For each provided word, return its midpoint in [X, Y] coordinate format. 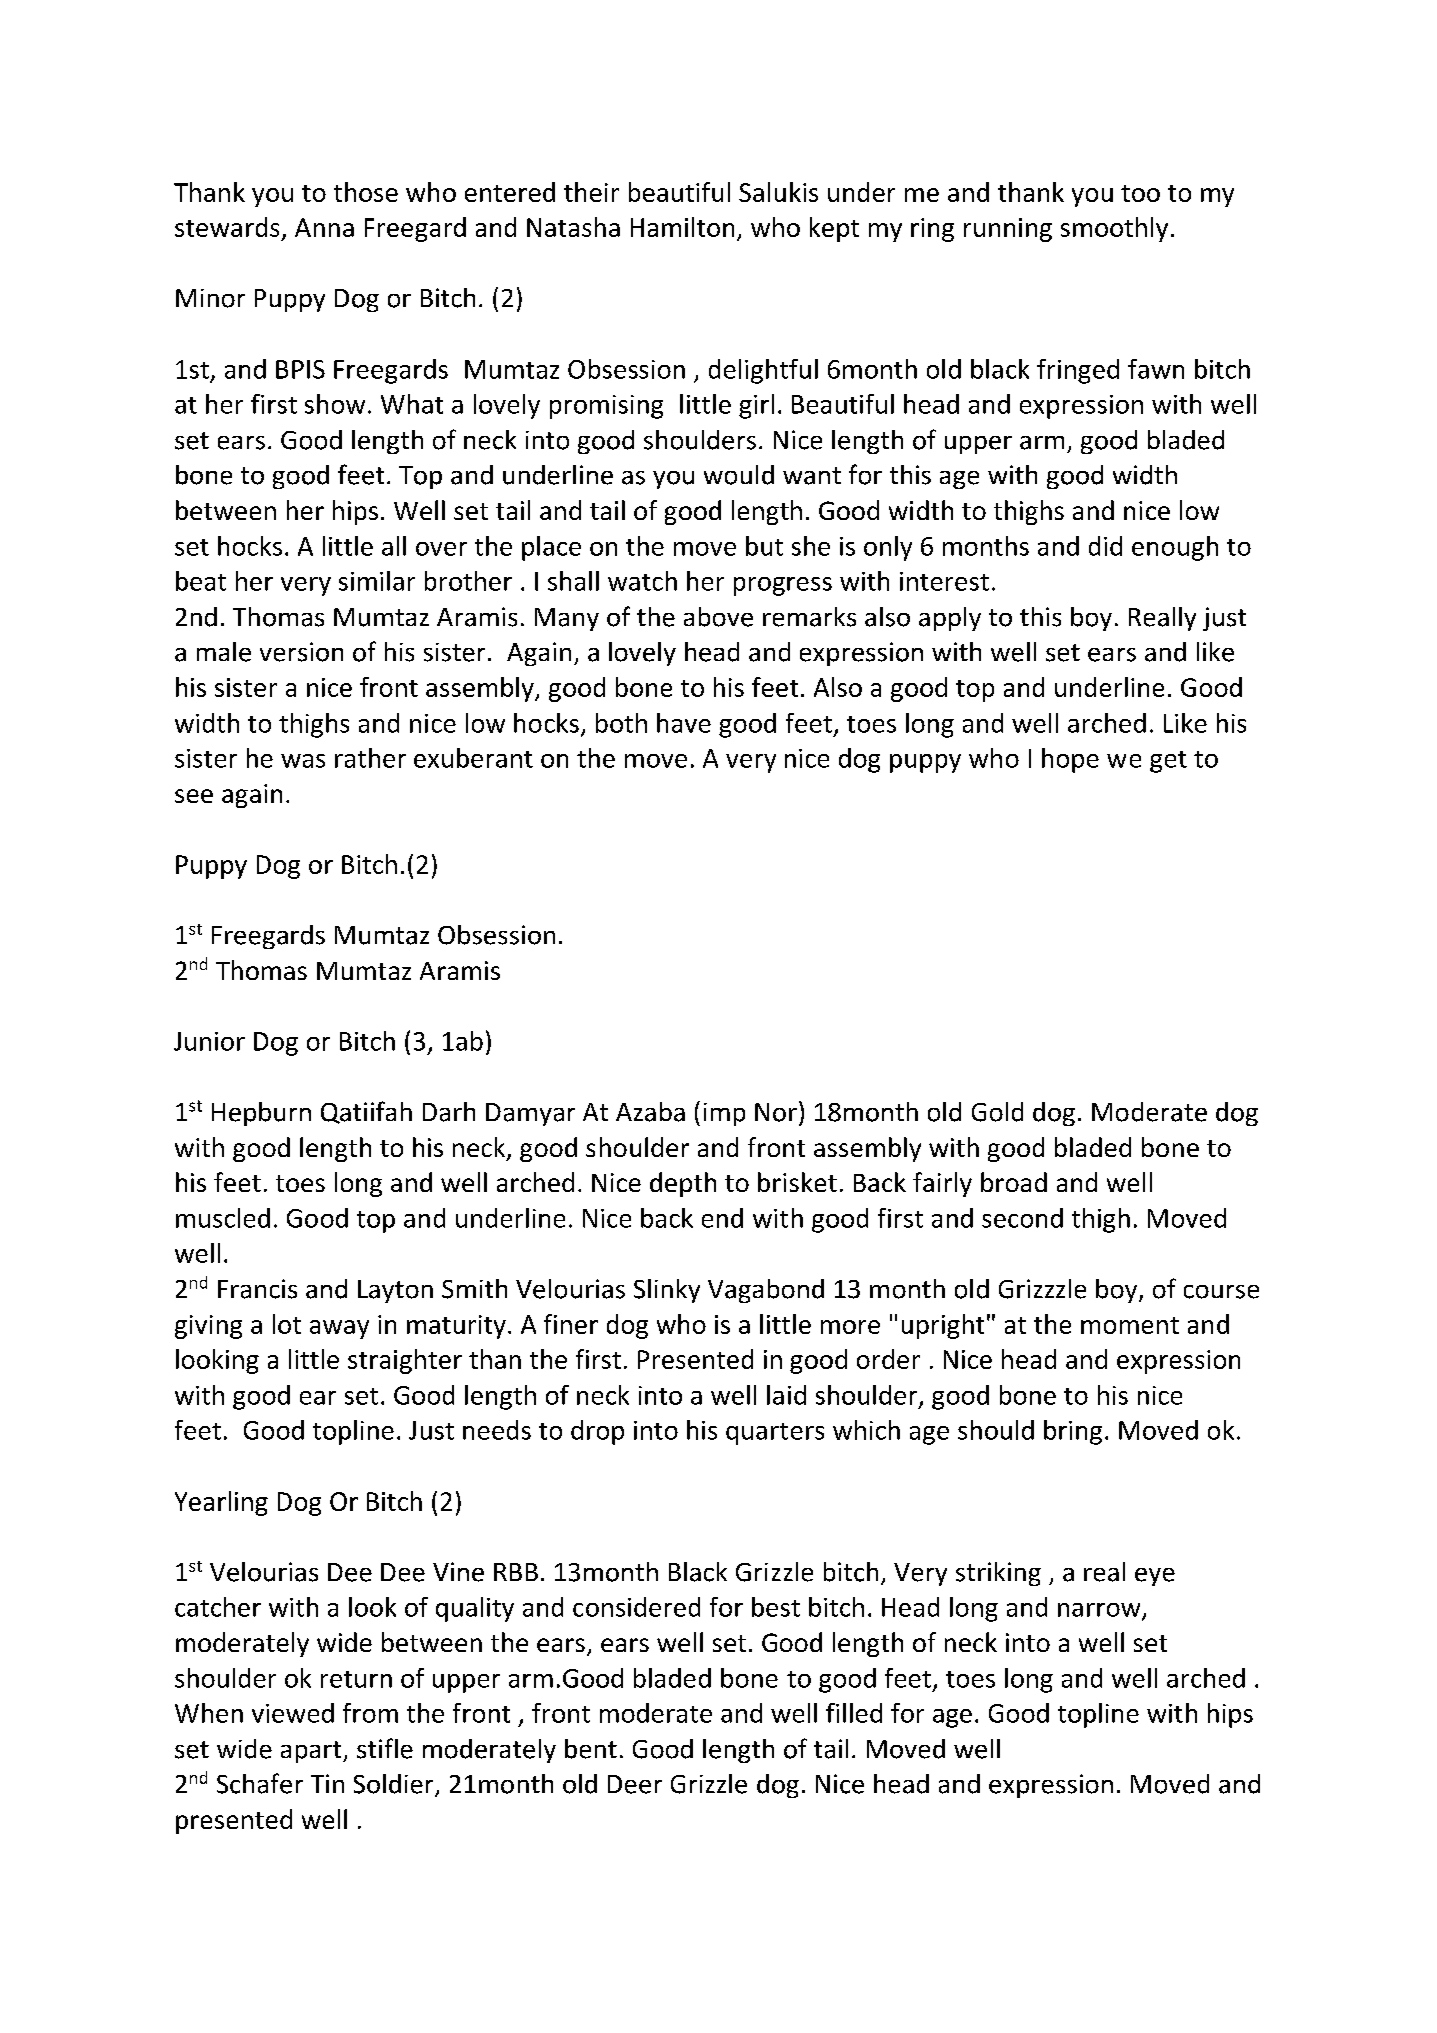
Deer [635, 1784]
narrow [1100, 1611]
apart [312, 1752]
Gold [997, 1112]
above [718, 617]
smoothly [1114, 229]
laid [786, 1395]
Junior [209, 1041]
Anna [324, 227]
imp [724, 1114]
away [339, 1329]
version [301, 652]
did [1105, 546]
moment [1130, 1325]
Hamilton [682, 227]
